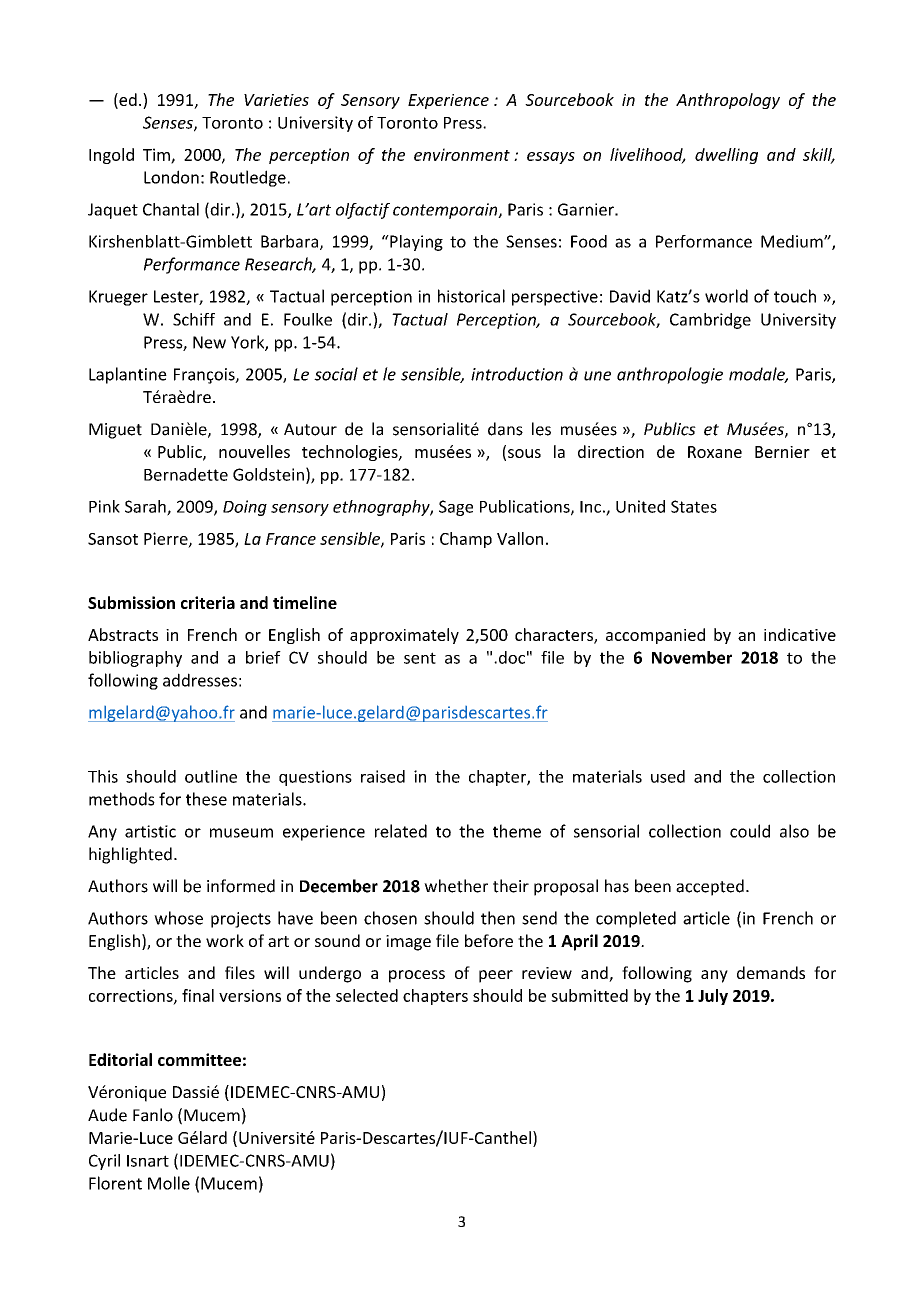 Image resolution: width=924 pixels, height=1308 pixels. I want to click on London, so click(171, 177).
